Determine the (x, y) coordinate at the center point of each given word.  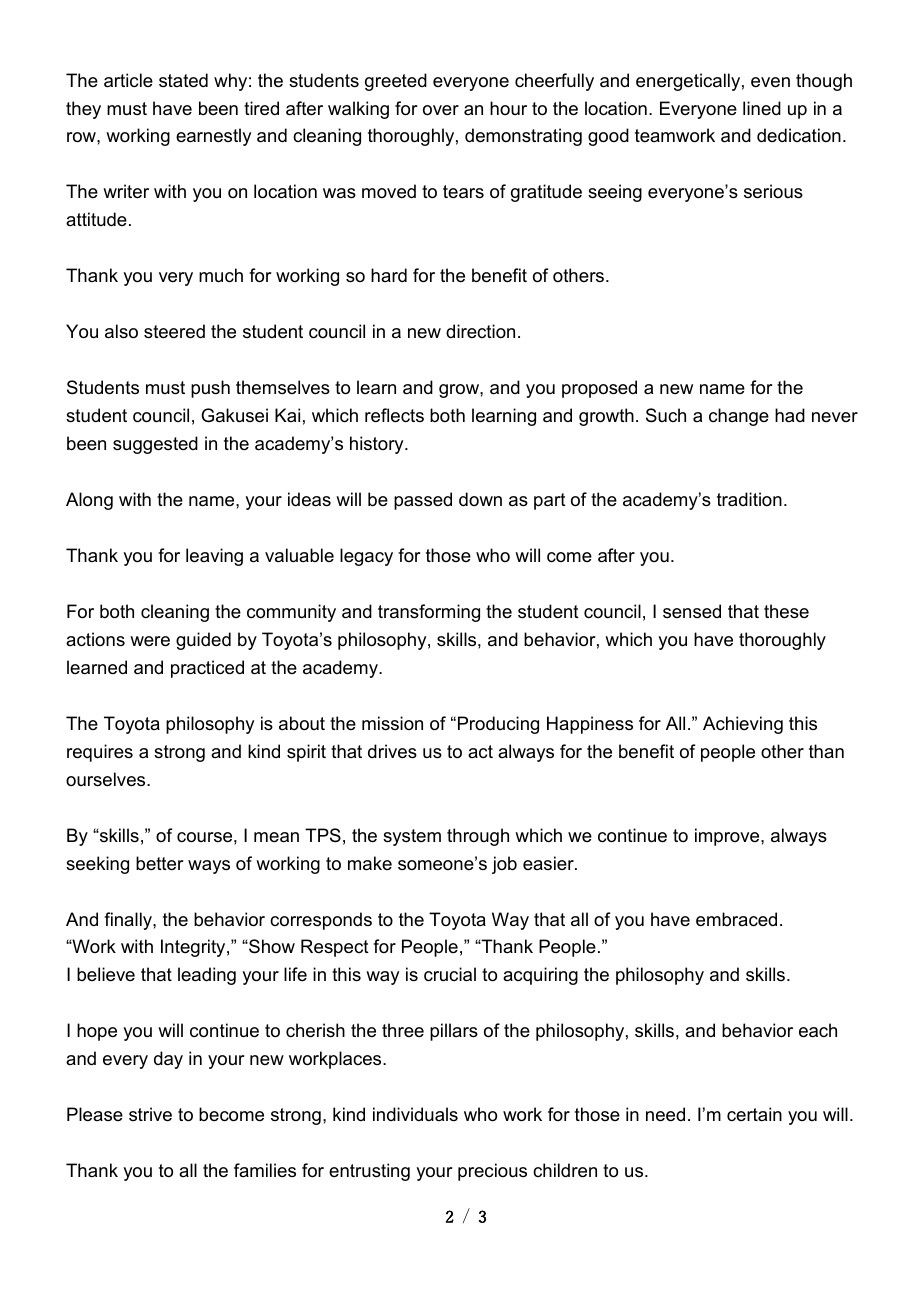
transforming (429, 613)
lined (762, 108)
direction (480, 331)
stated (183, 80)
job (504, 865)
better (160, 863)
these (786, 611)
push (210, 389)
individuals (415, 1114)
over (441, 110)
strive (150, 1114)
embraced (736, 919)
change (739, 417)
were (150, 641)
